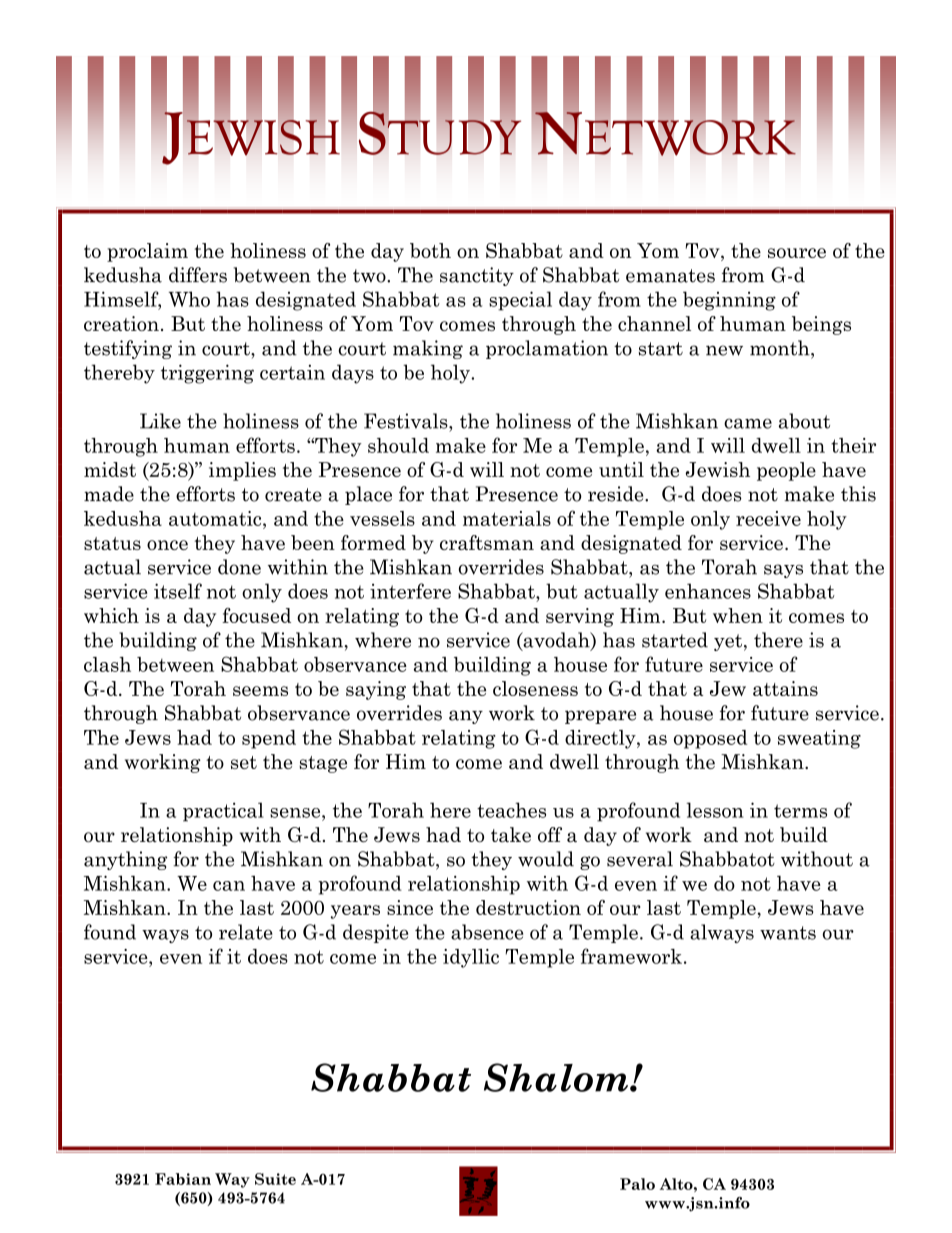 The width and height of the screenshot is (952, 1233). What do you see at coordinates (260, 691) in the screenshot?
I see `seems` at bounding box center [260, 691].
